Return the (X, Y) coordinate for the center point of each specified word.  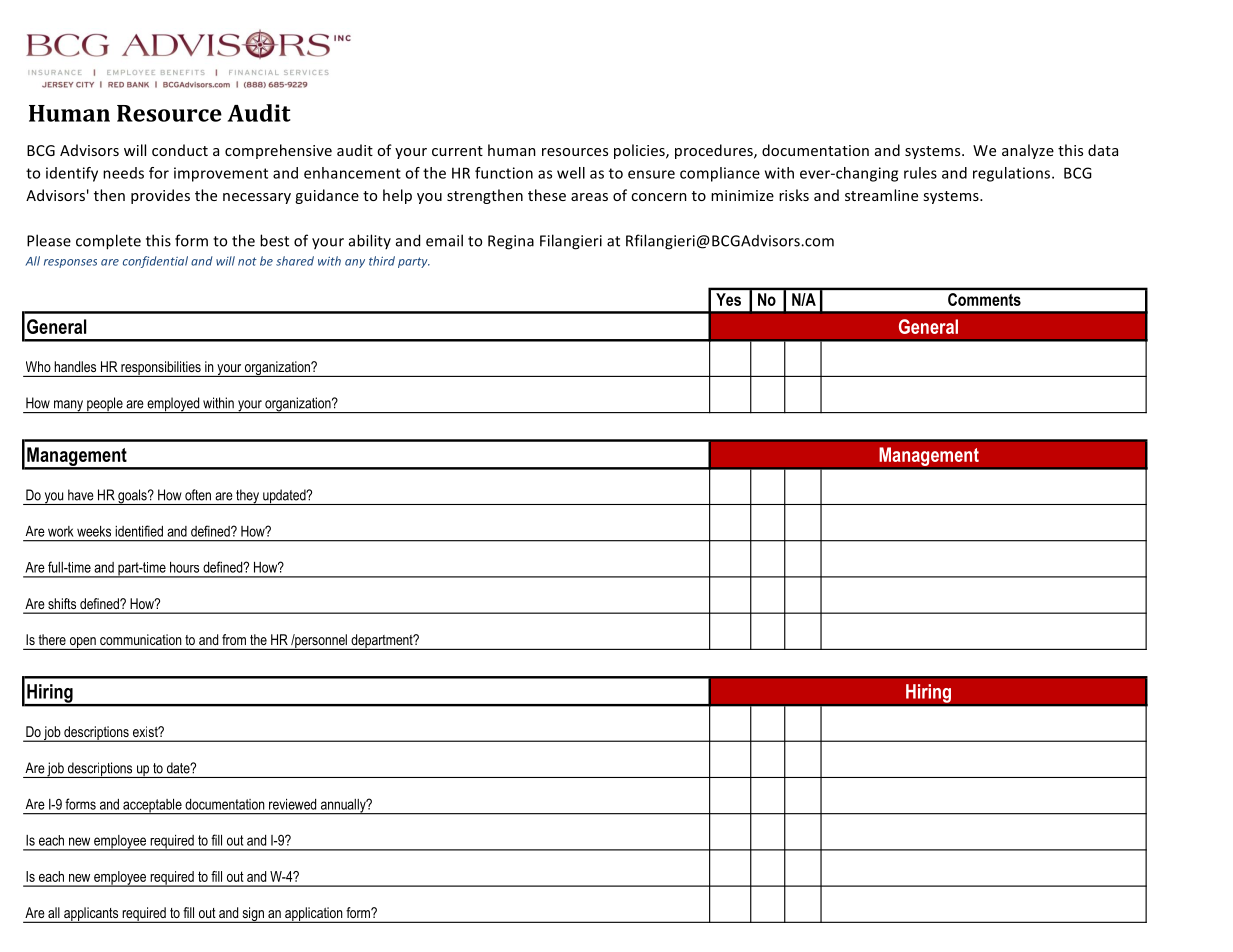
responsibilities (161, 369)
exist (146, 731)
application (314, 915)
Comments (984, 299)
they (247, 497)
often (198, 495)
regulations (1013, 174)
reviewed (292, 804)
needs (123, 173)
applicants (91, 915)
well (571, 173)
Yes (728, 299)
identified (139, 531)
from (234, 639)
